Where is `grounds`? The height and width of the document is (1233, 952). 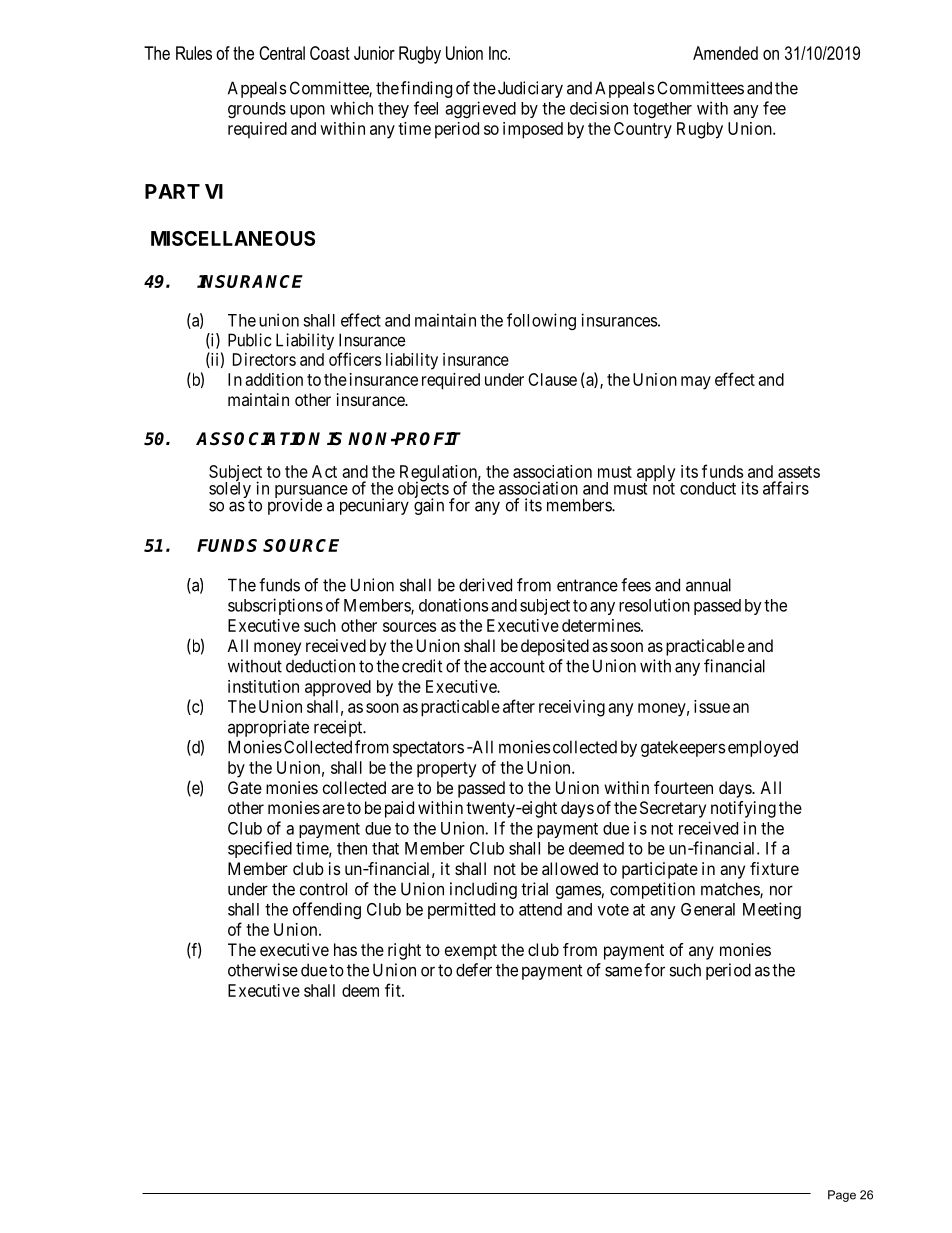 grounds is located at coordinates (257, 110).
